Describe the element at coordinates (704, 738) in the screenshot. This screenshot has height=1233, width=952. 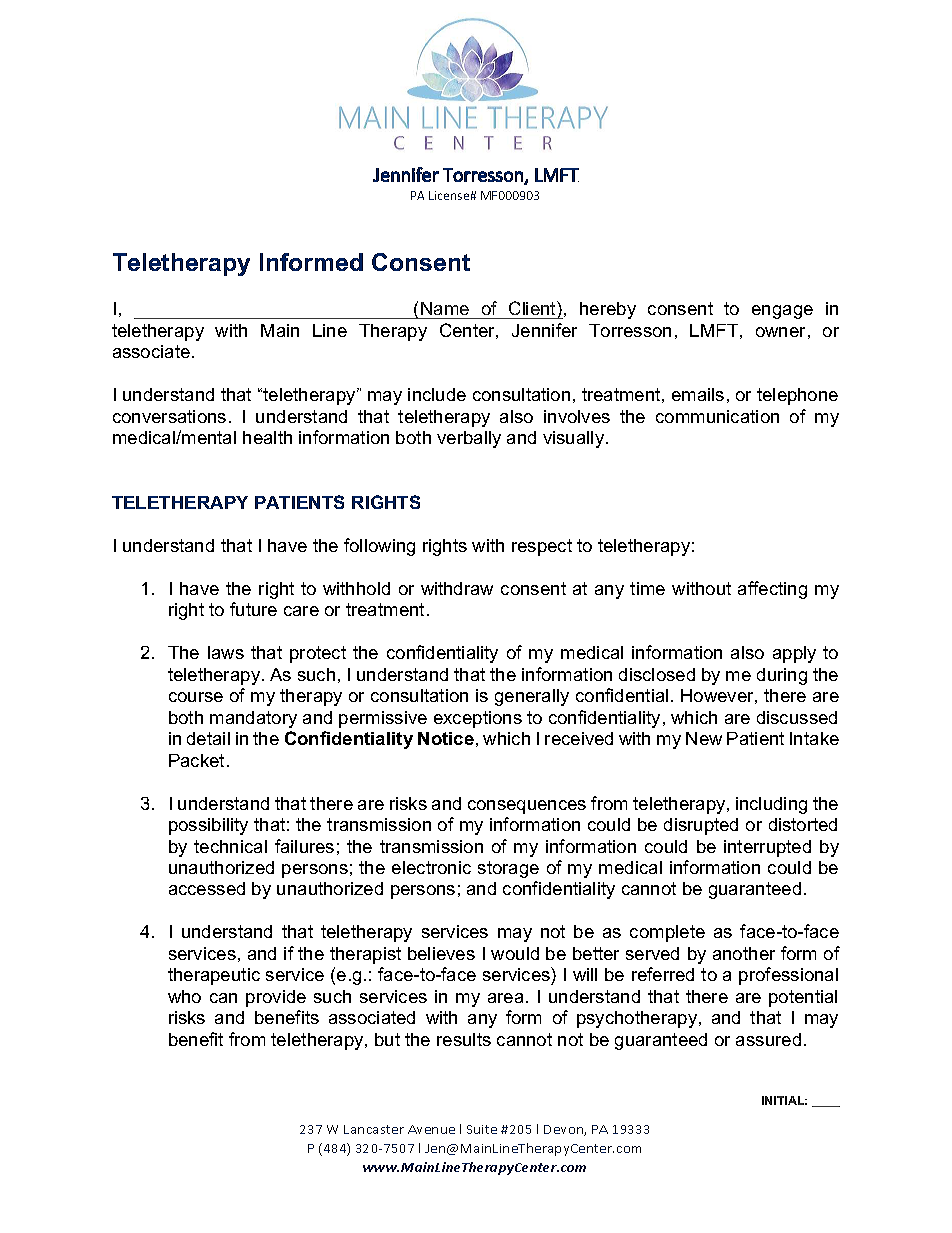
I see `New` at that location.
